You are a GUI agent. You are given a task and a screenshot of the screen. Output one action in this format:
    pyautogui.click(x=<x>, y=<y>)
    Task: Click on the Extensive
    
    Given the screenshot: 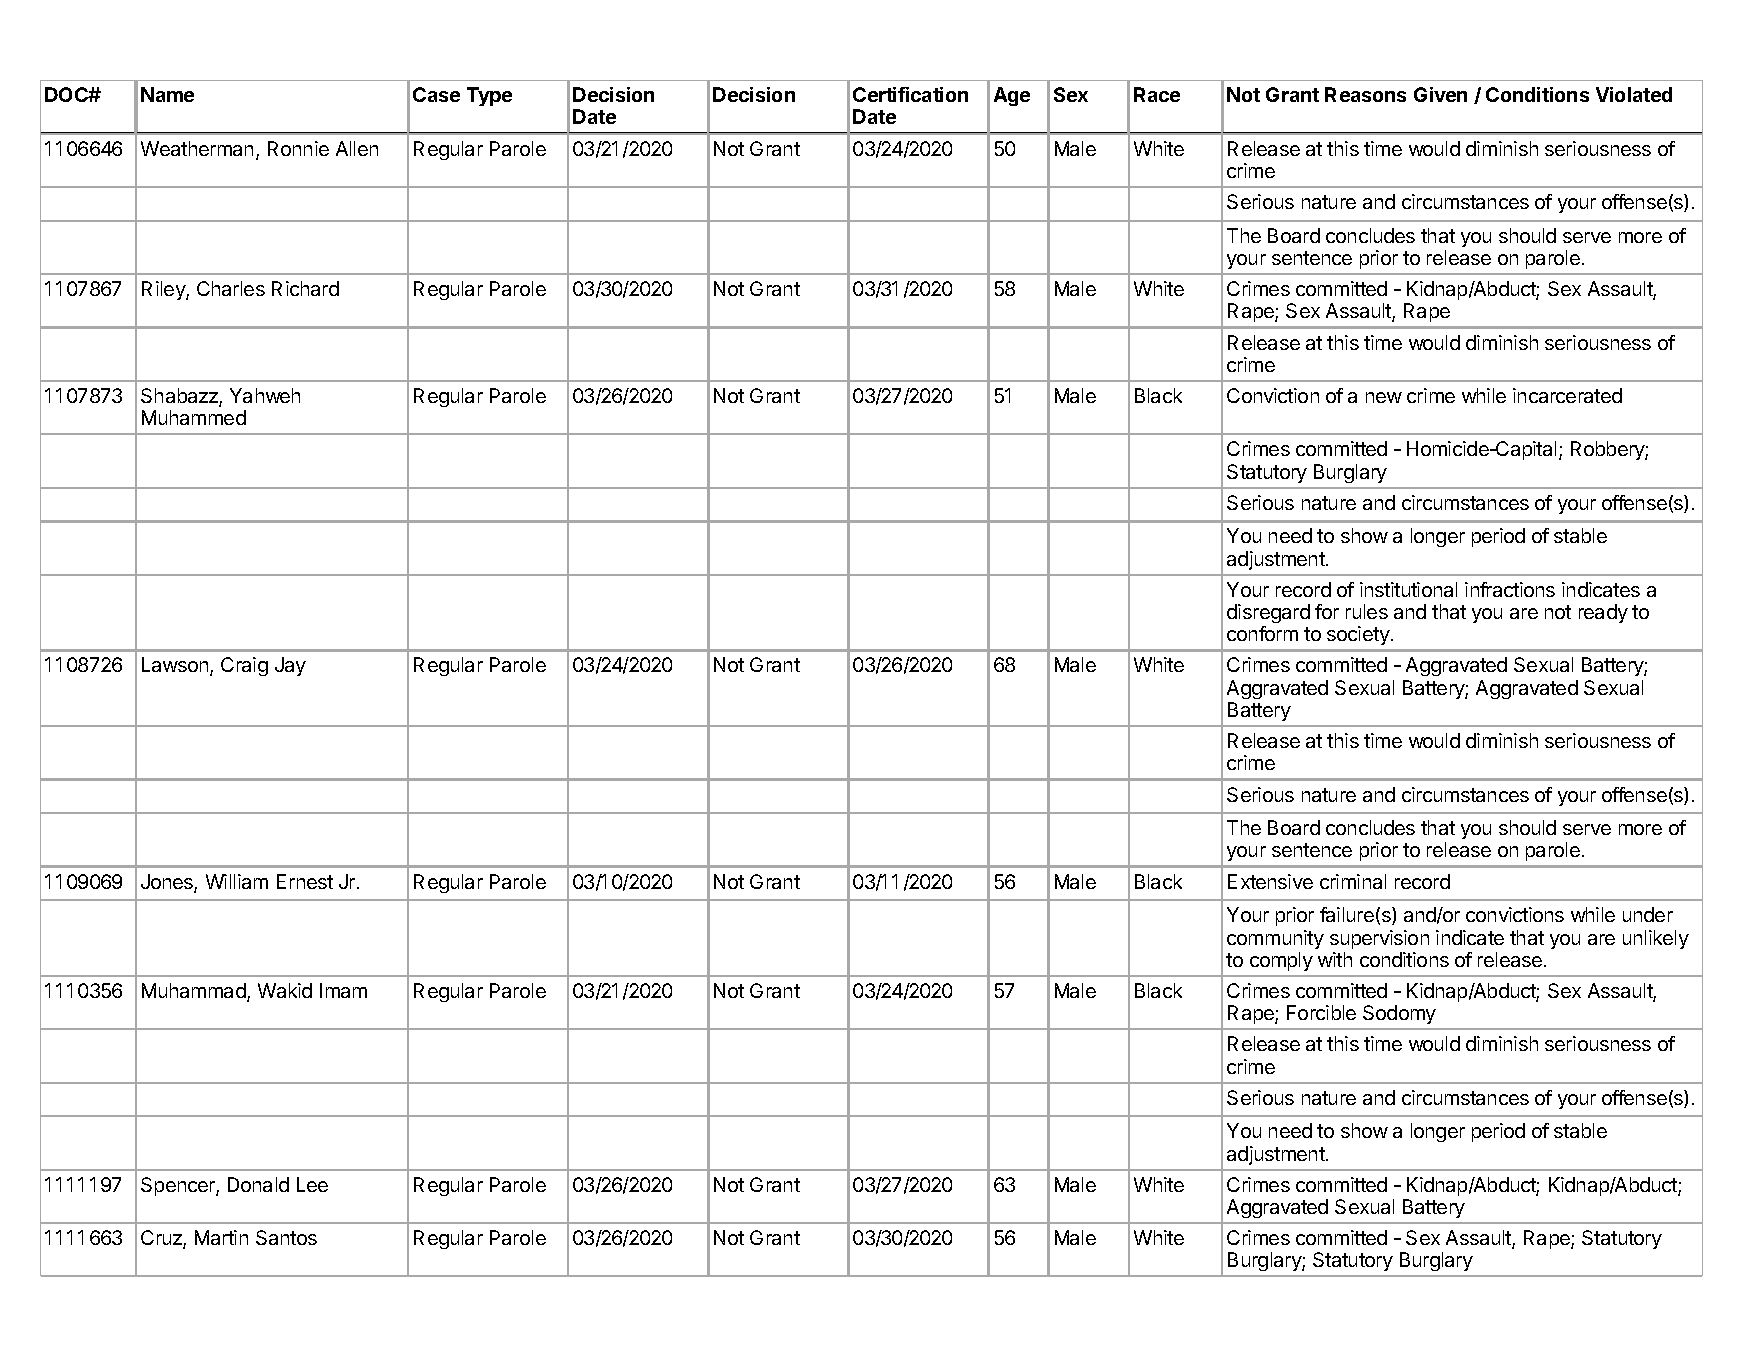 What is the action you would take?
    pyautogui.click(x=1270, y=881)
